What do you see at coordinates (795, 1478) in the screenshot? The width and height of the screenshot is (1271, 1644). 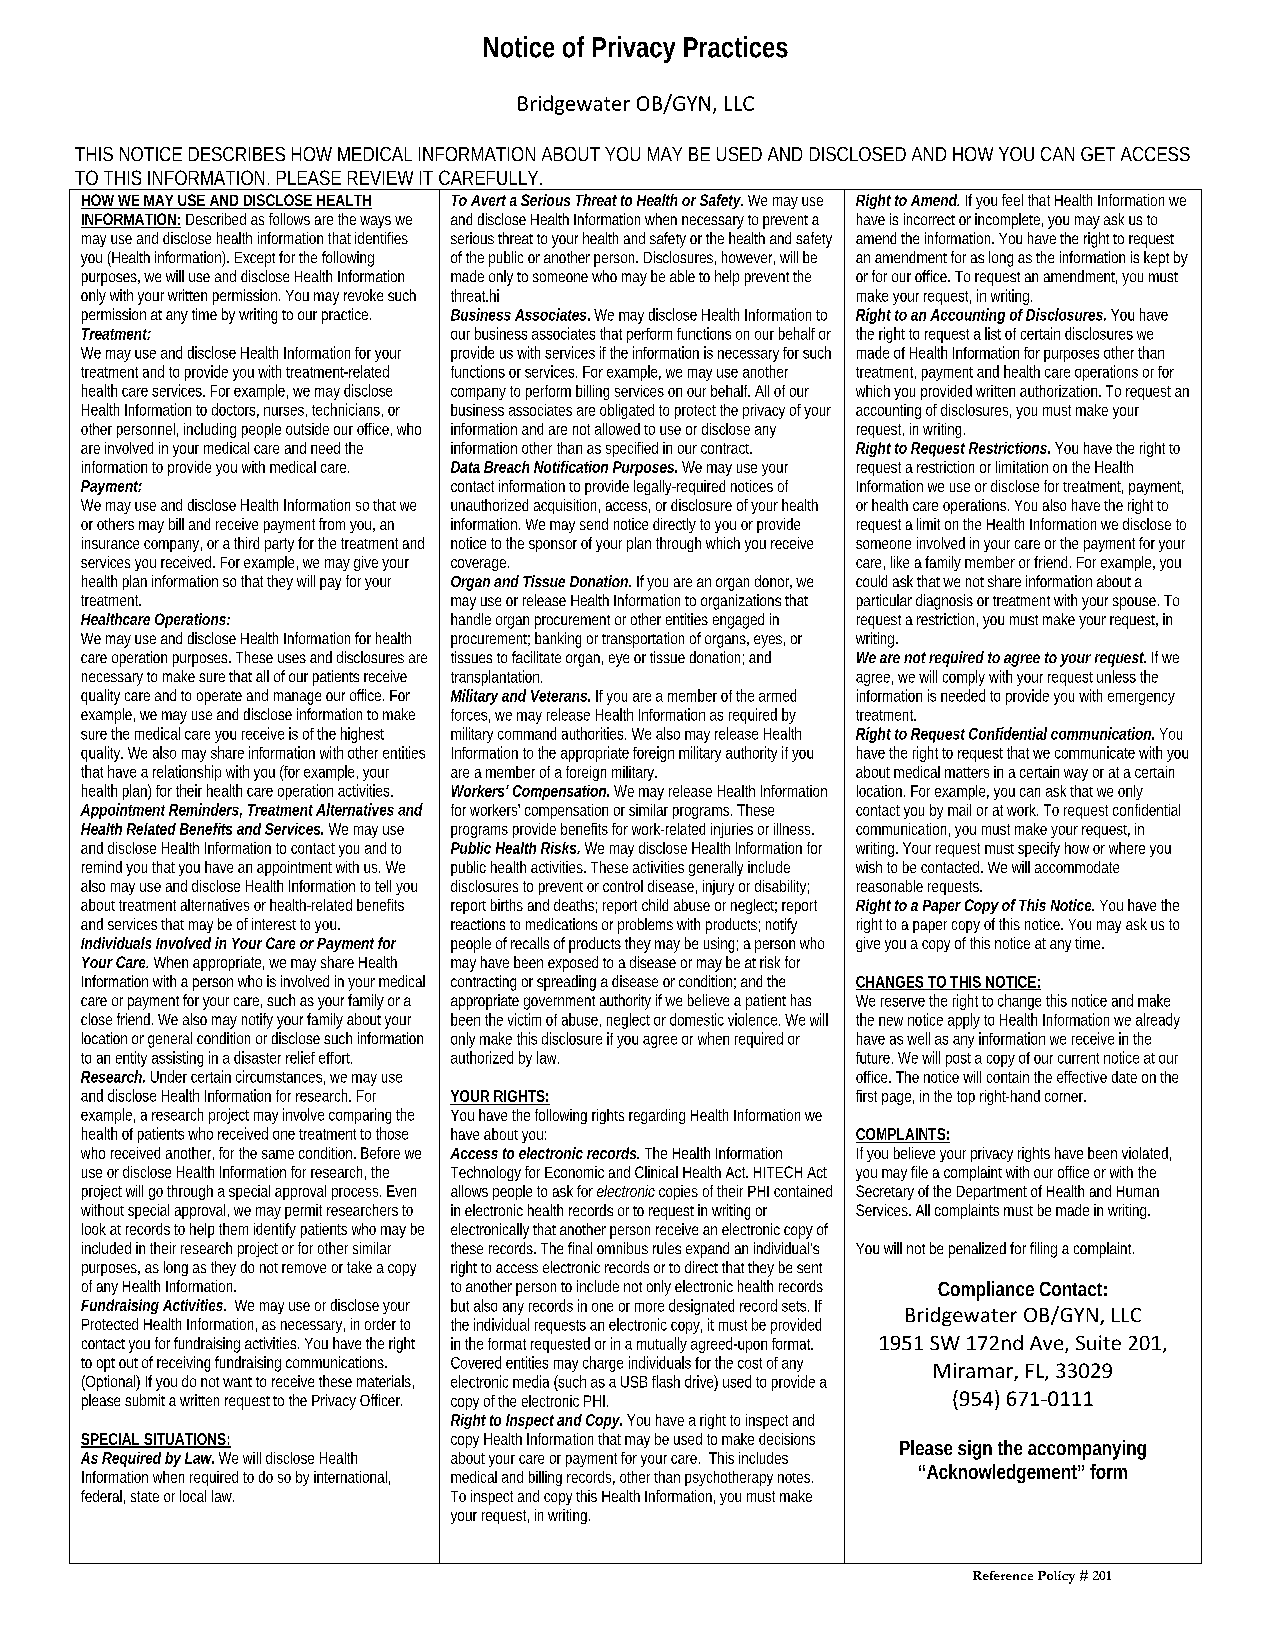 I see `notes` at bounding box center [795, 1478].
